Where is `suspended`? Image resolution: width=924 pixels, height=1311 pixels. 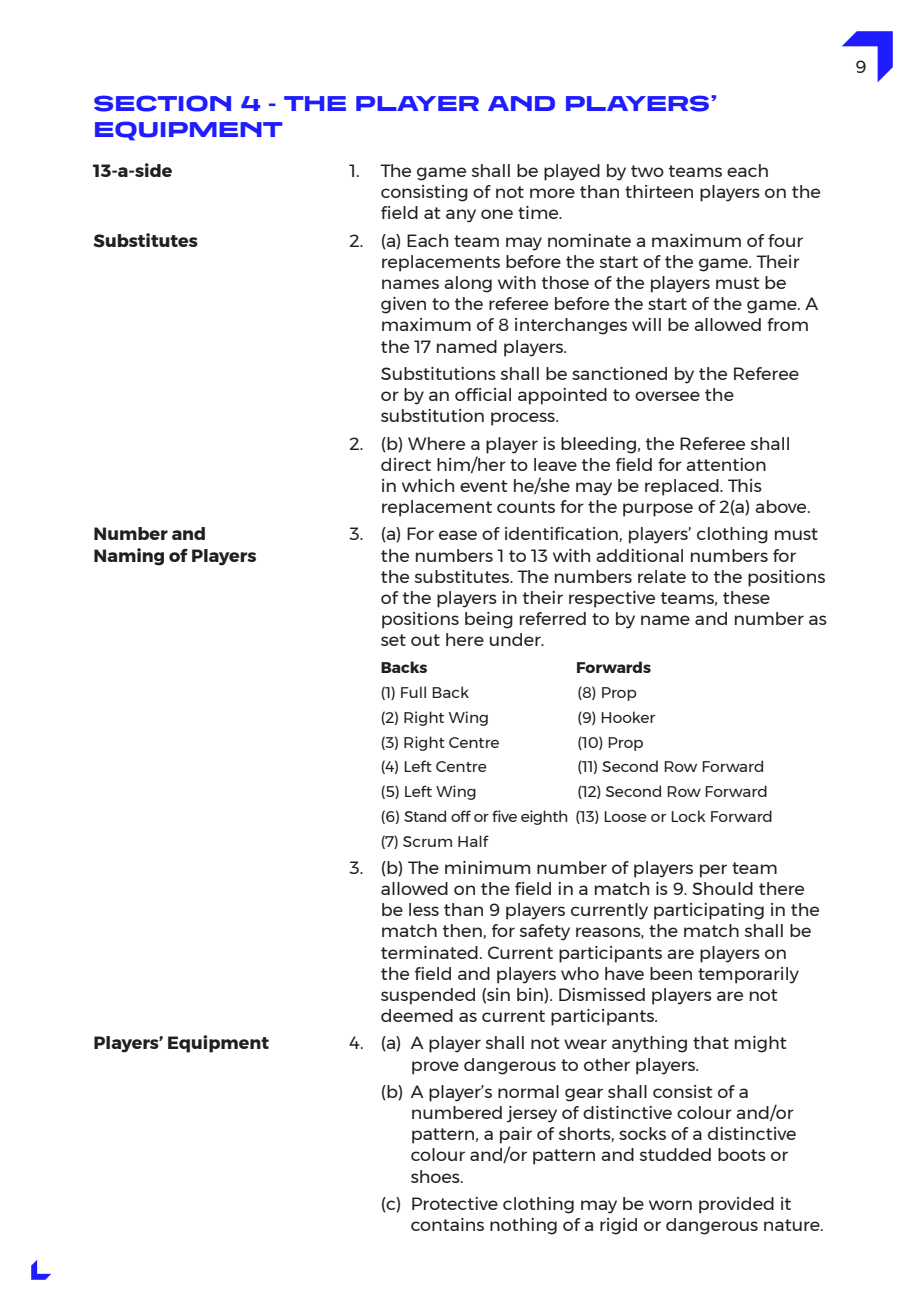 suspended is located at coordinates (428, 996).
